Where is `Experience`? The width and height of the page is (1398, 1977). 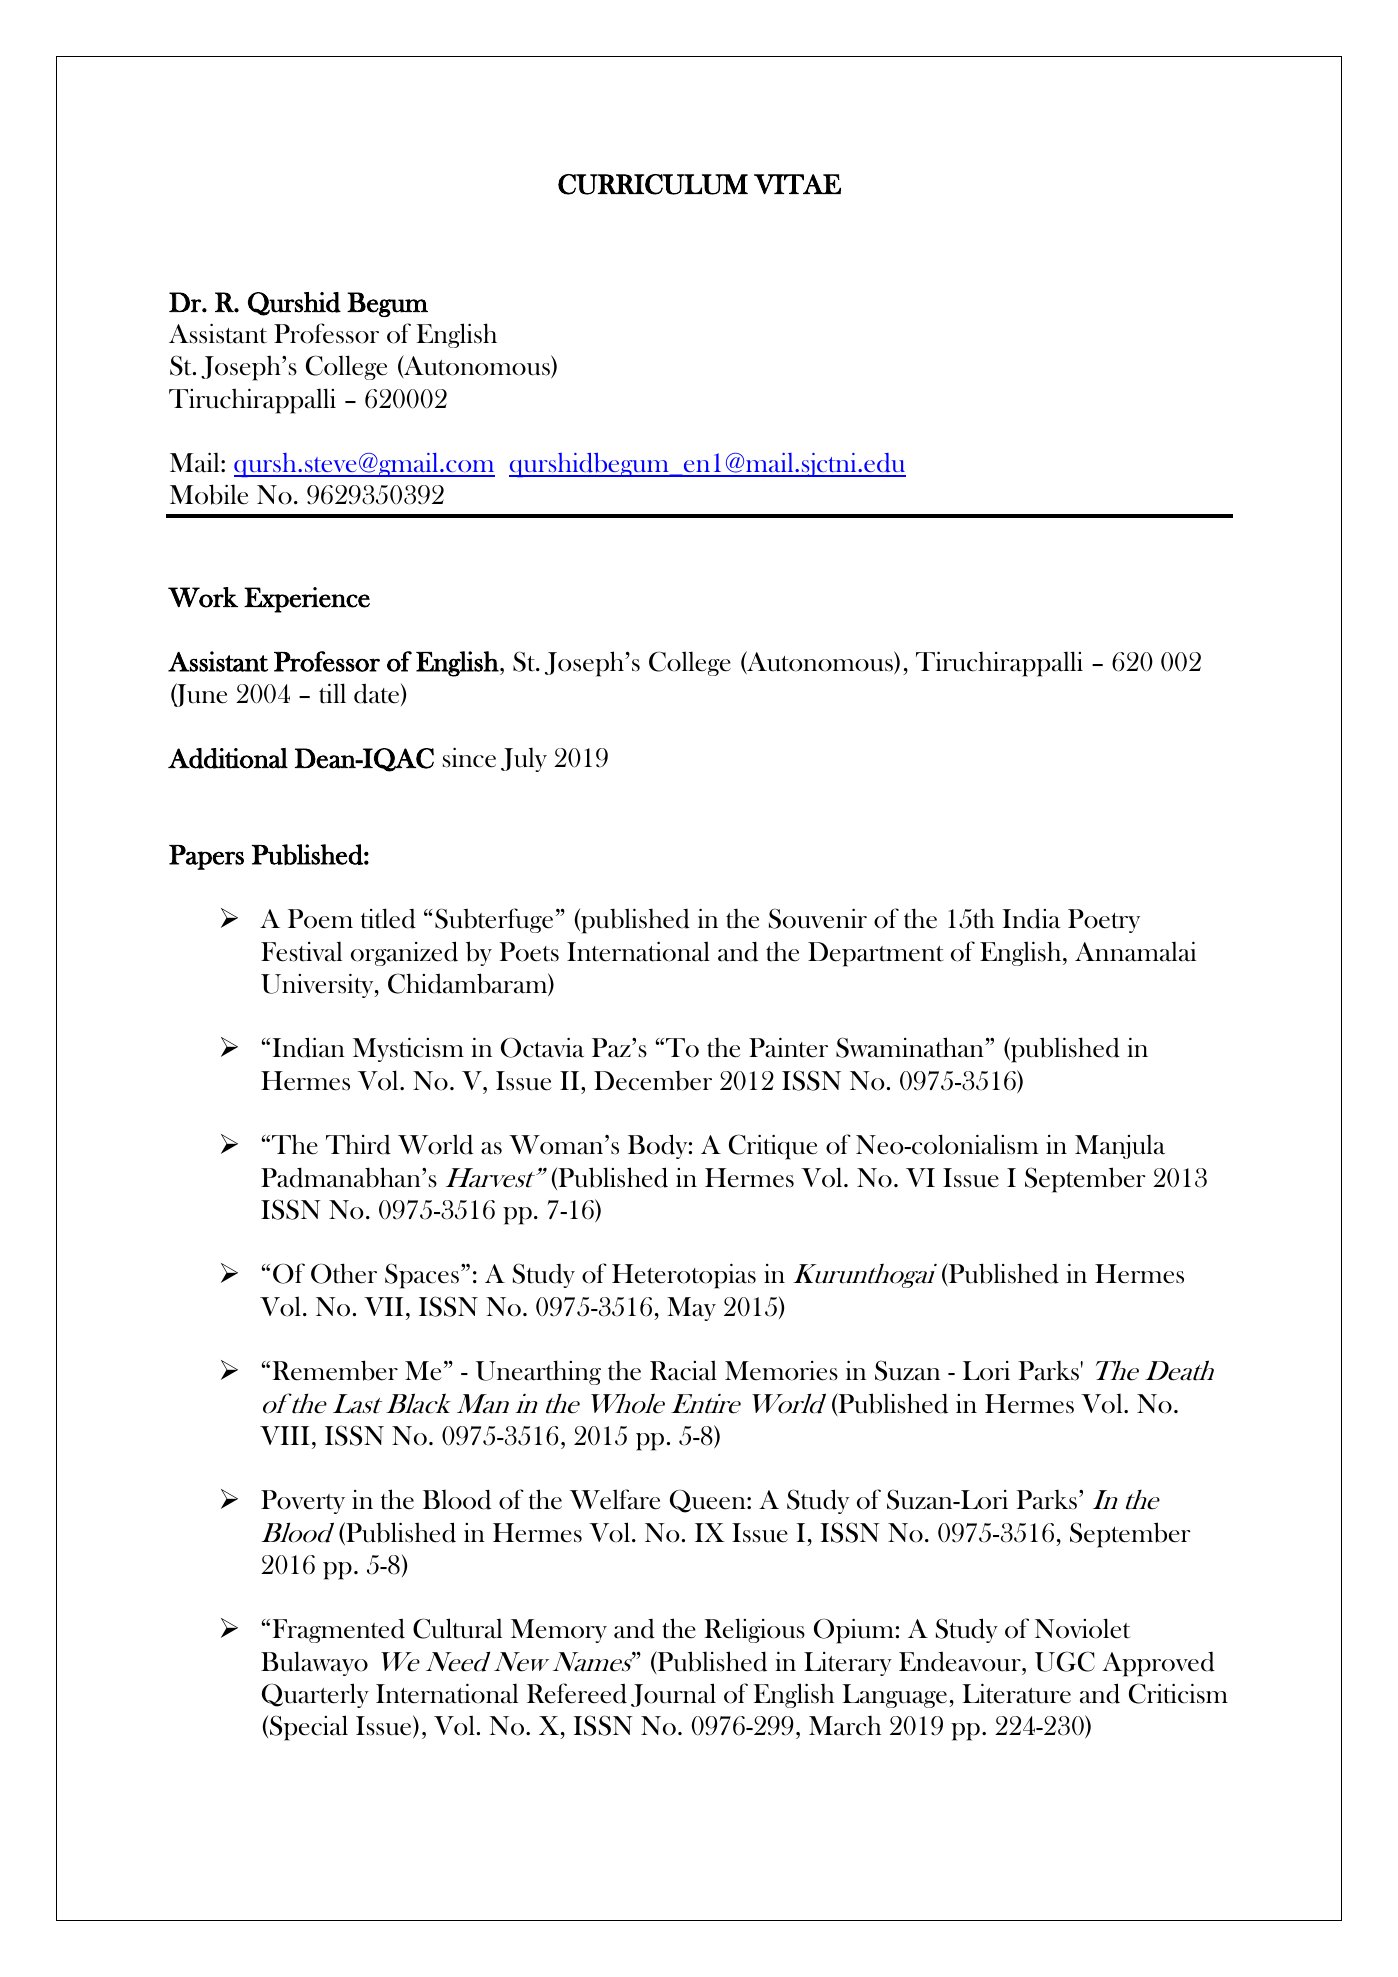
Experience is located at coordinates (307, 600).
